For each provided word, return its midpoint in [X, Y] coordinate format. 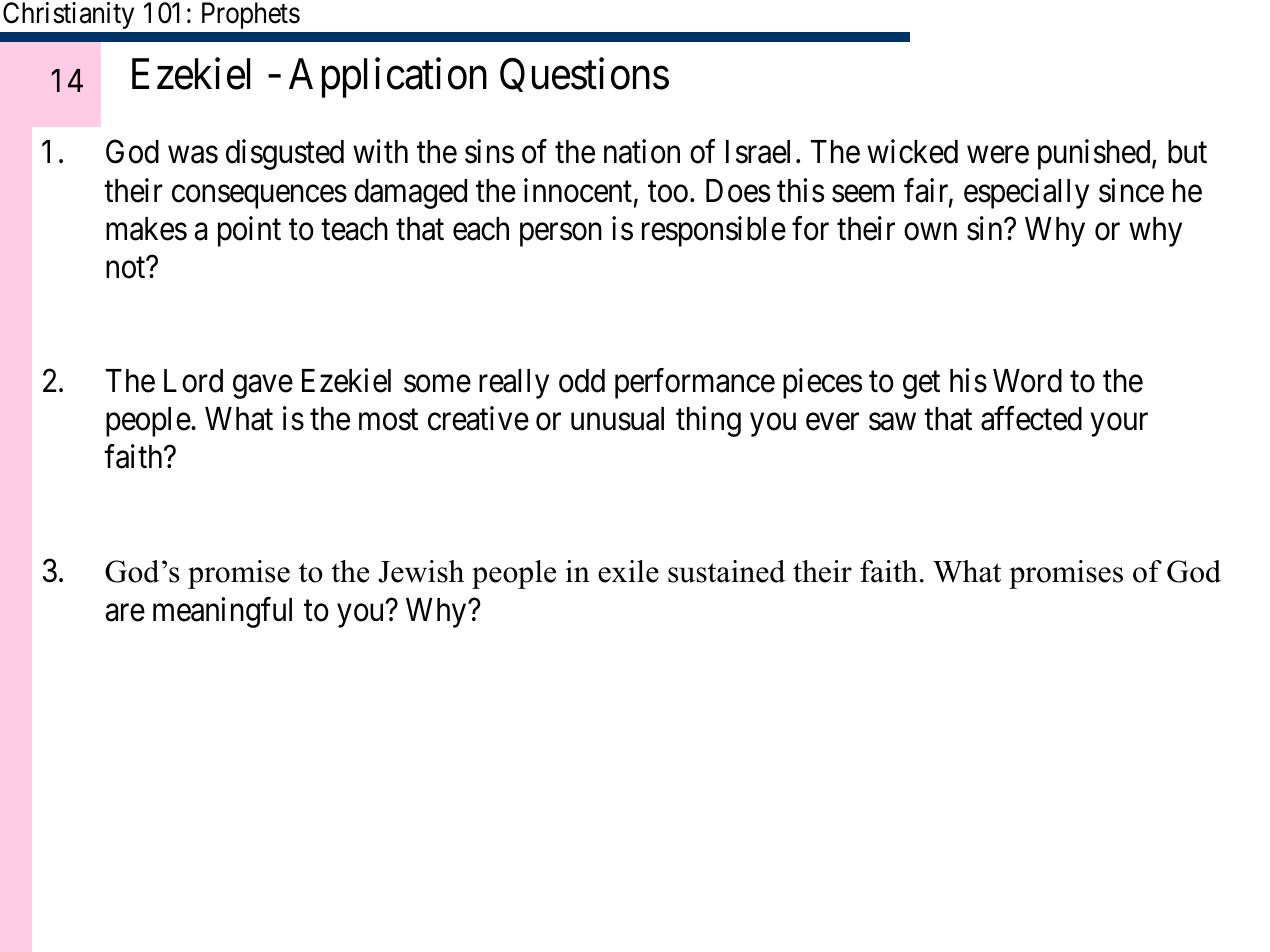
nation [642, 152]
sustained [726, 571]
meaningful [222, 612]
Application [388, 78]
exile [628, 571]
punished [1095, 155]
